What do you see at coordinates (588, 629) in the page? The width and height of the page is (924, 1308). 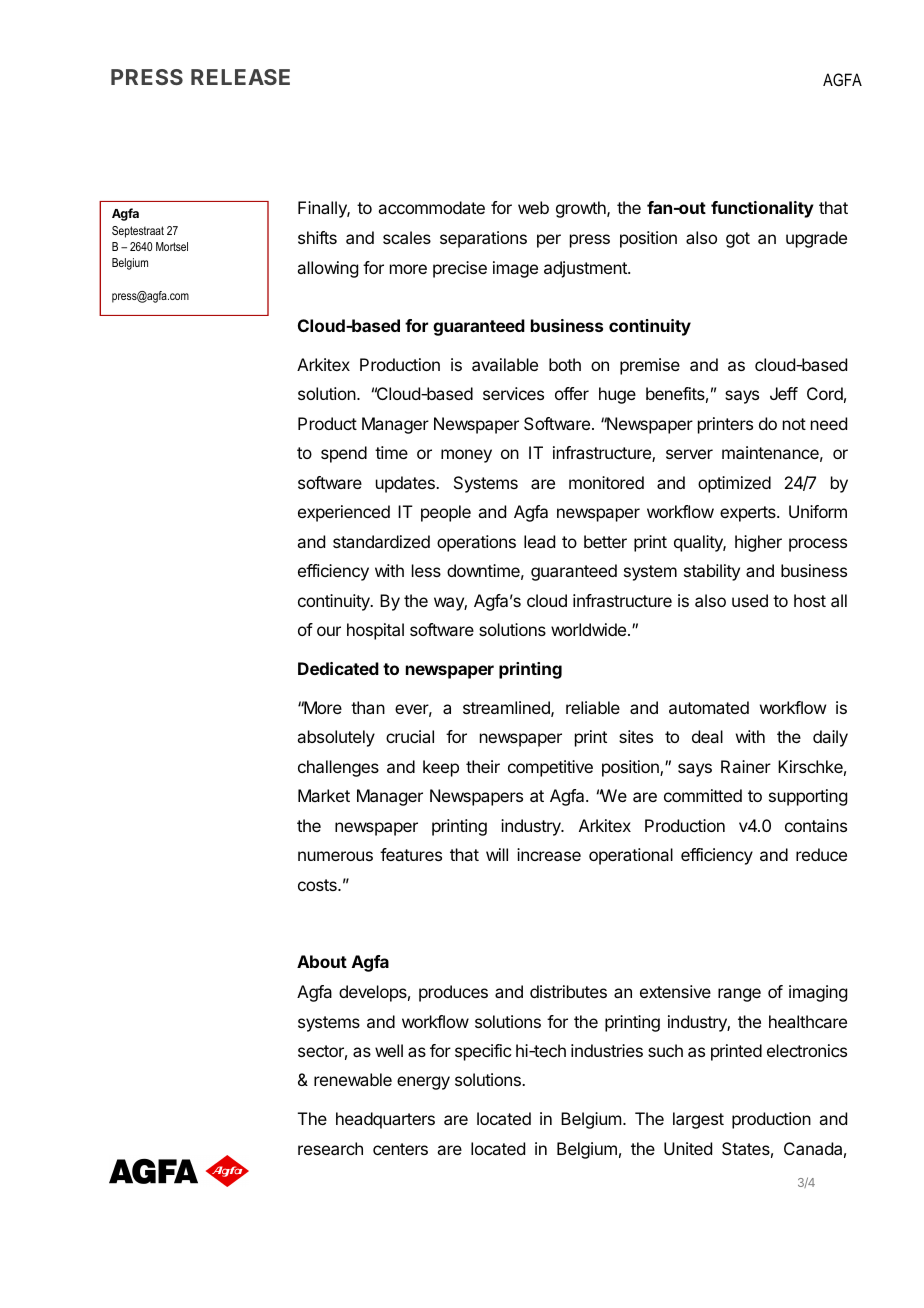 I see `worldwide` at bounding box center [588, 629].
